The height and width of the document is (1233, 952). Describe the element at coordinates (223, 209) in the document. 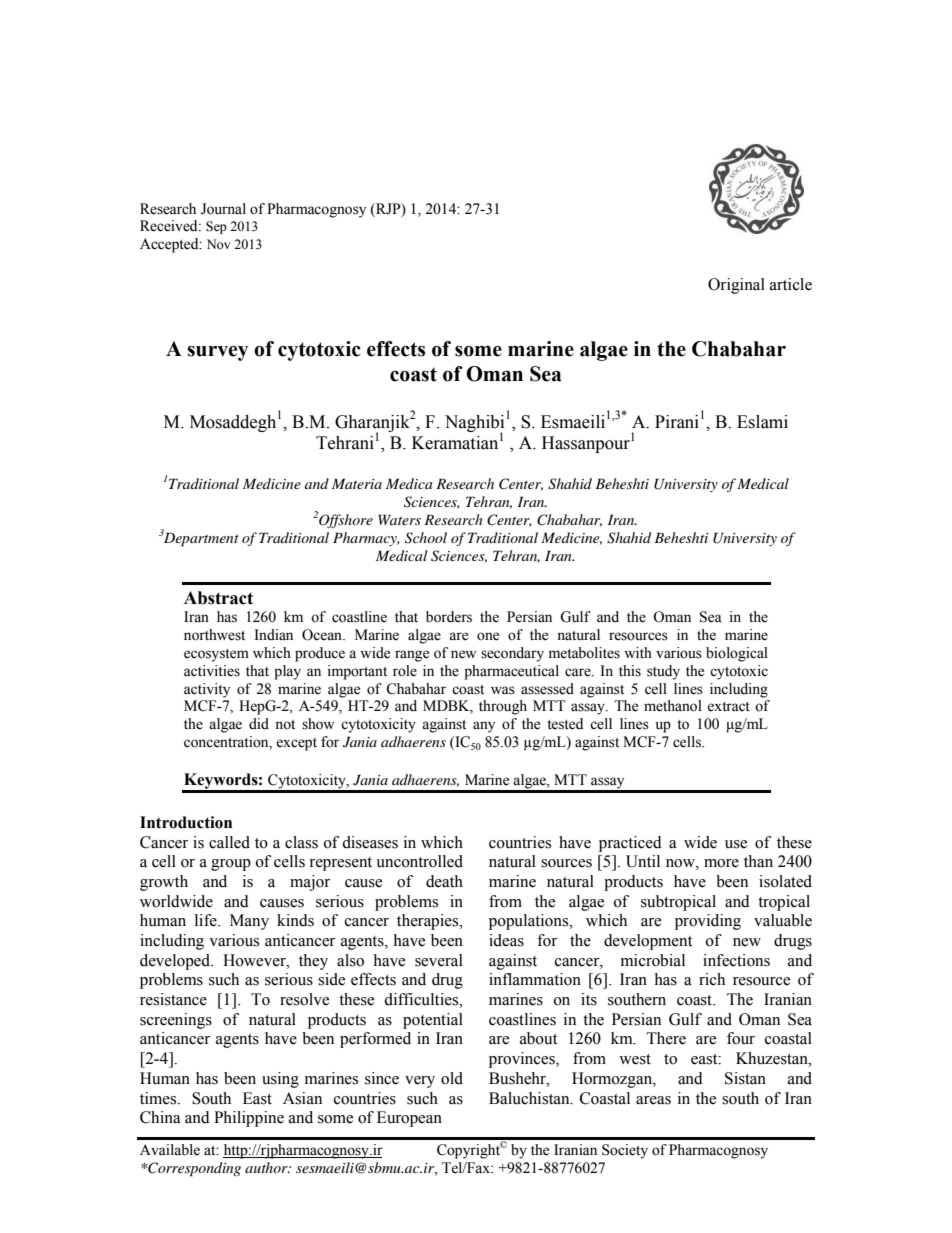

I see `Journal` at that location.
